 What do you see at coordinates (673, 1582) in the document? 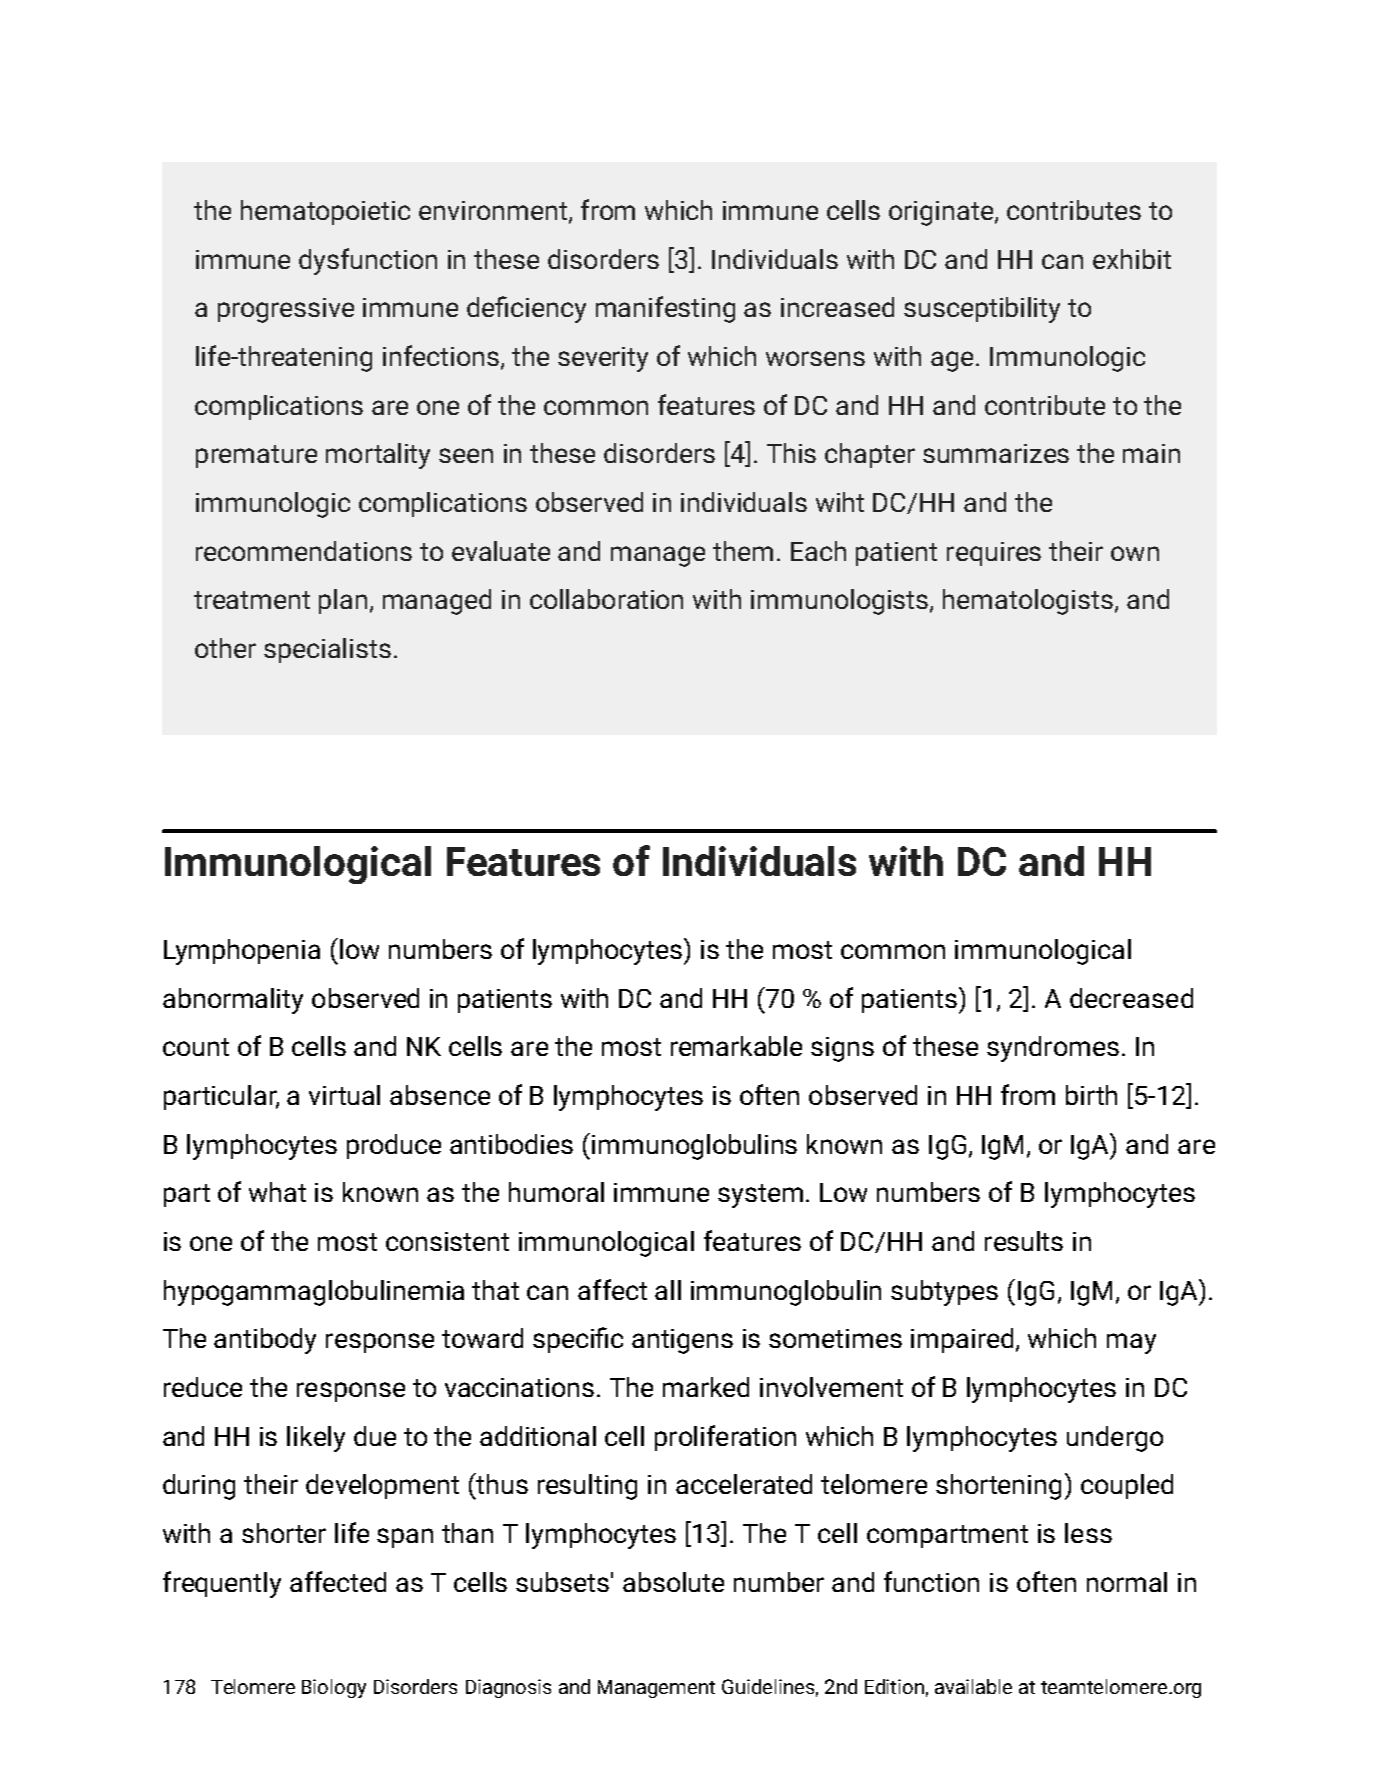
I see `absolute` at bounding box center [673, 1582].
